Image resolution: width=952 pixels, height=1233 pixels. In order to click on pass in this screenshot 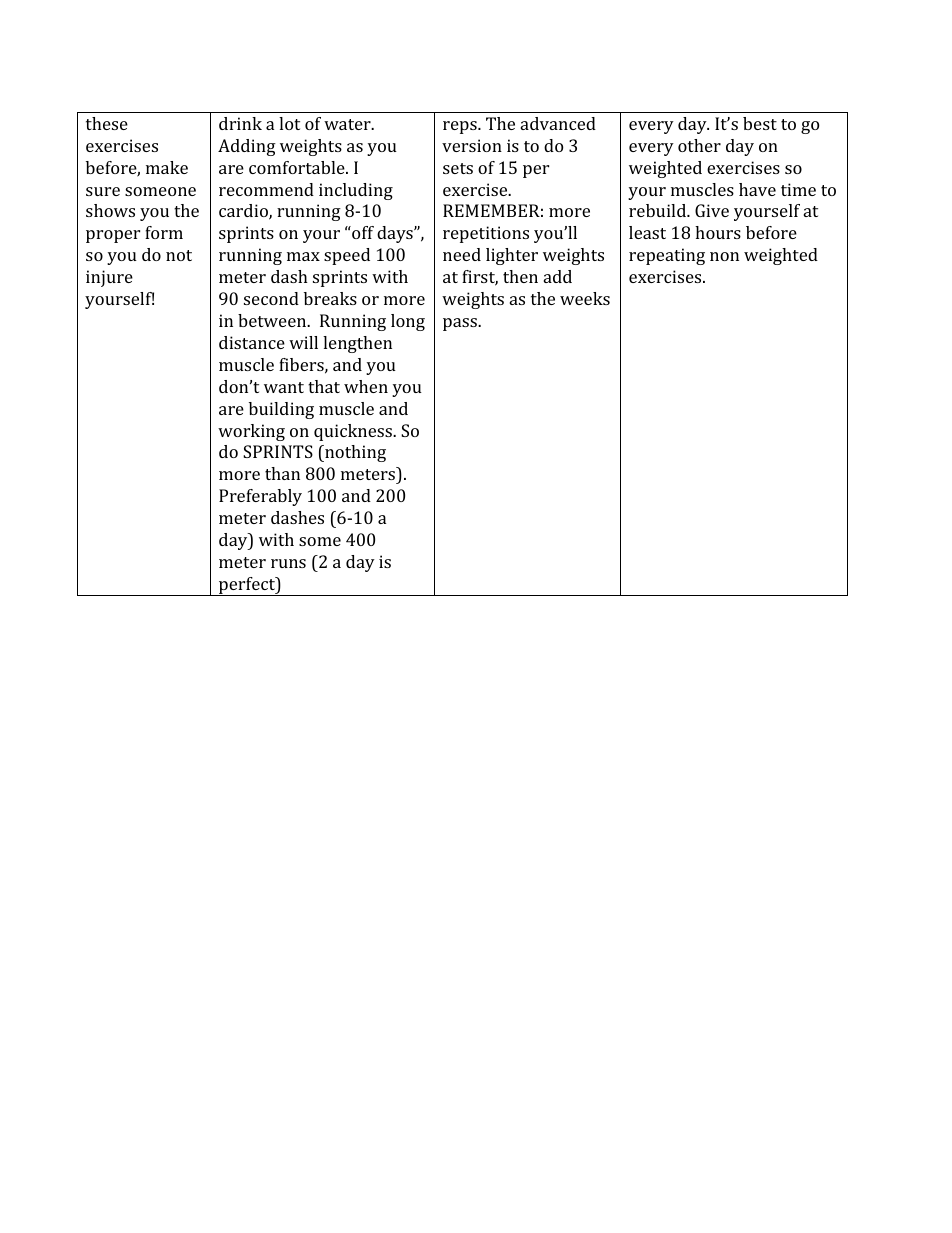, I will do `click(461, 324)`.
